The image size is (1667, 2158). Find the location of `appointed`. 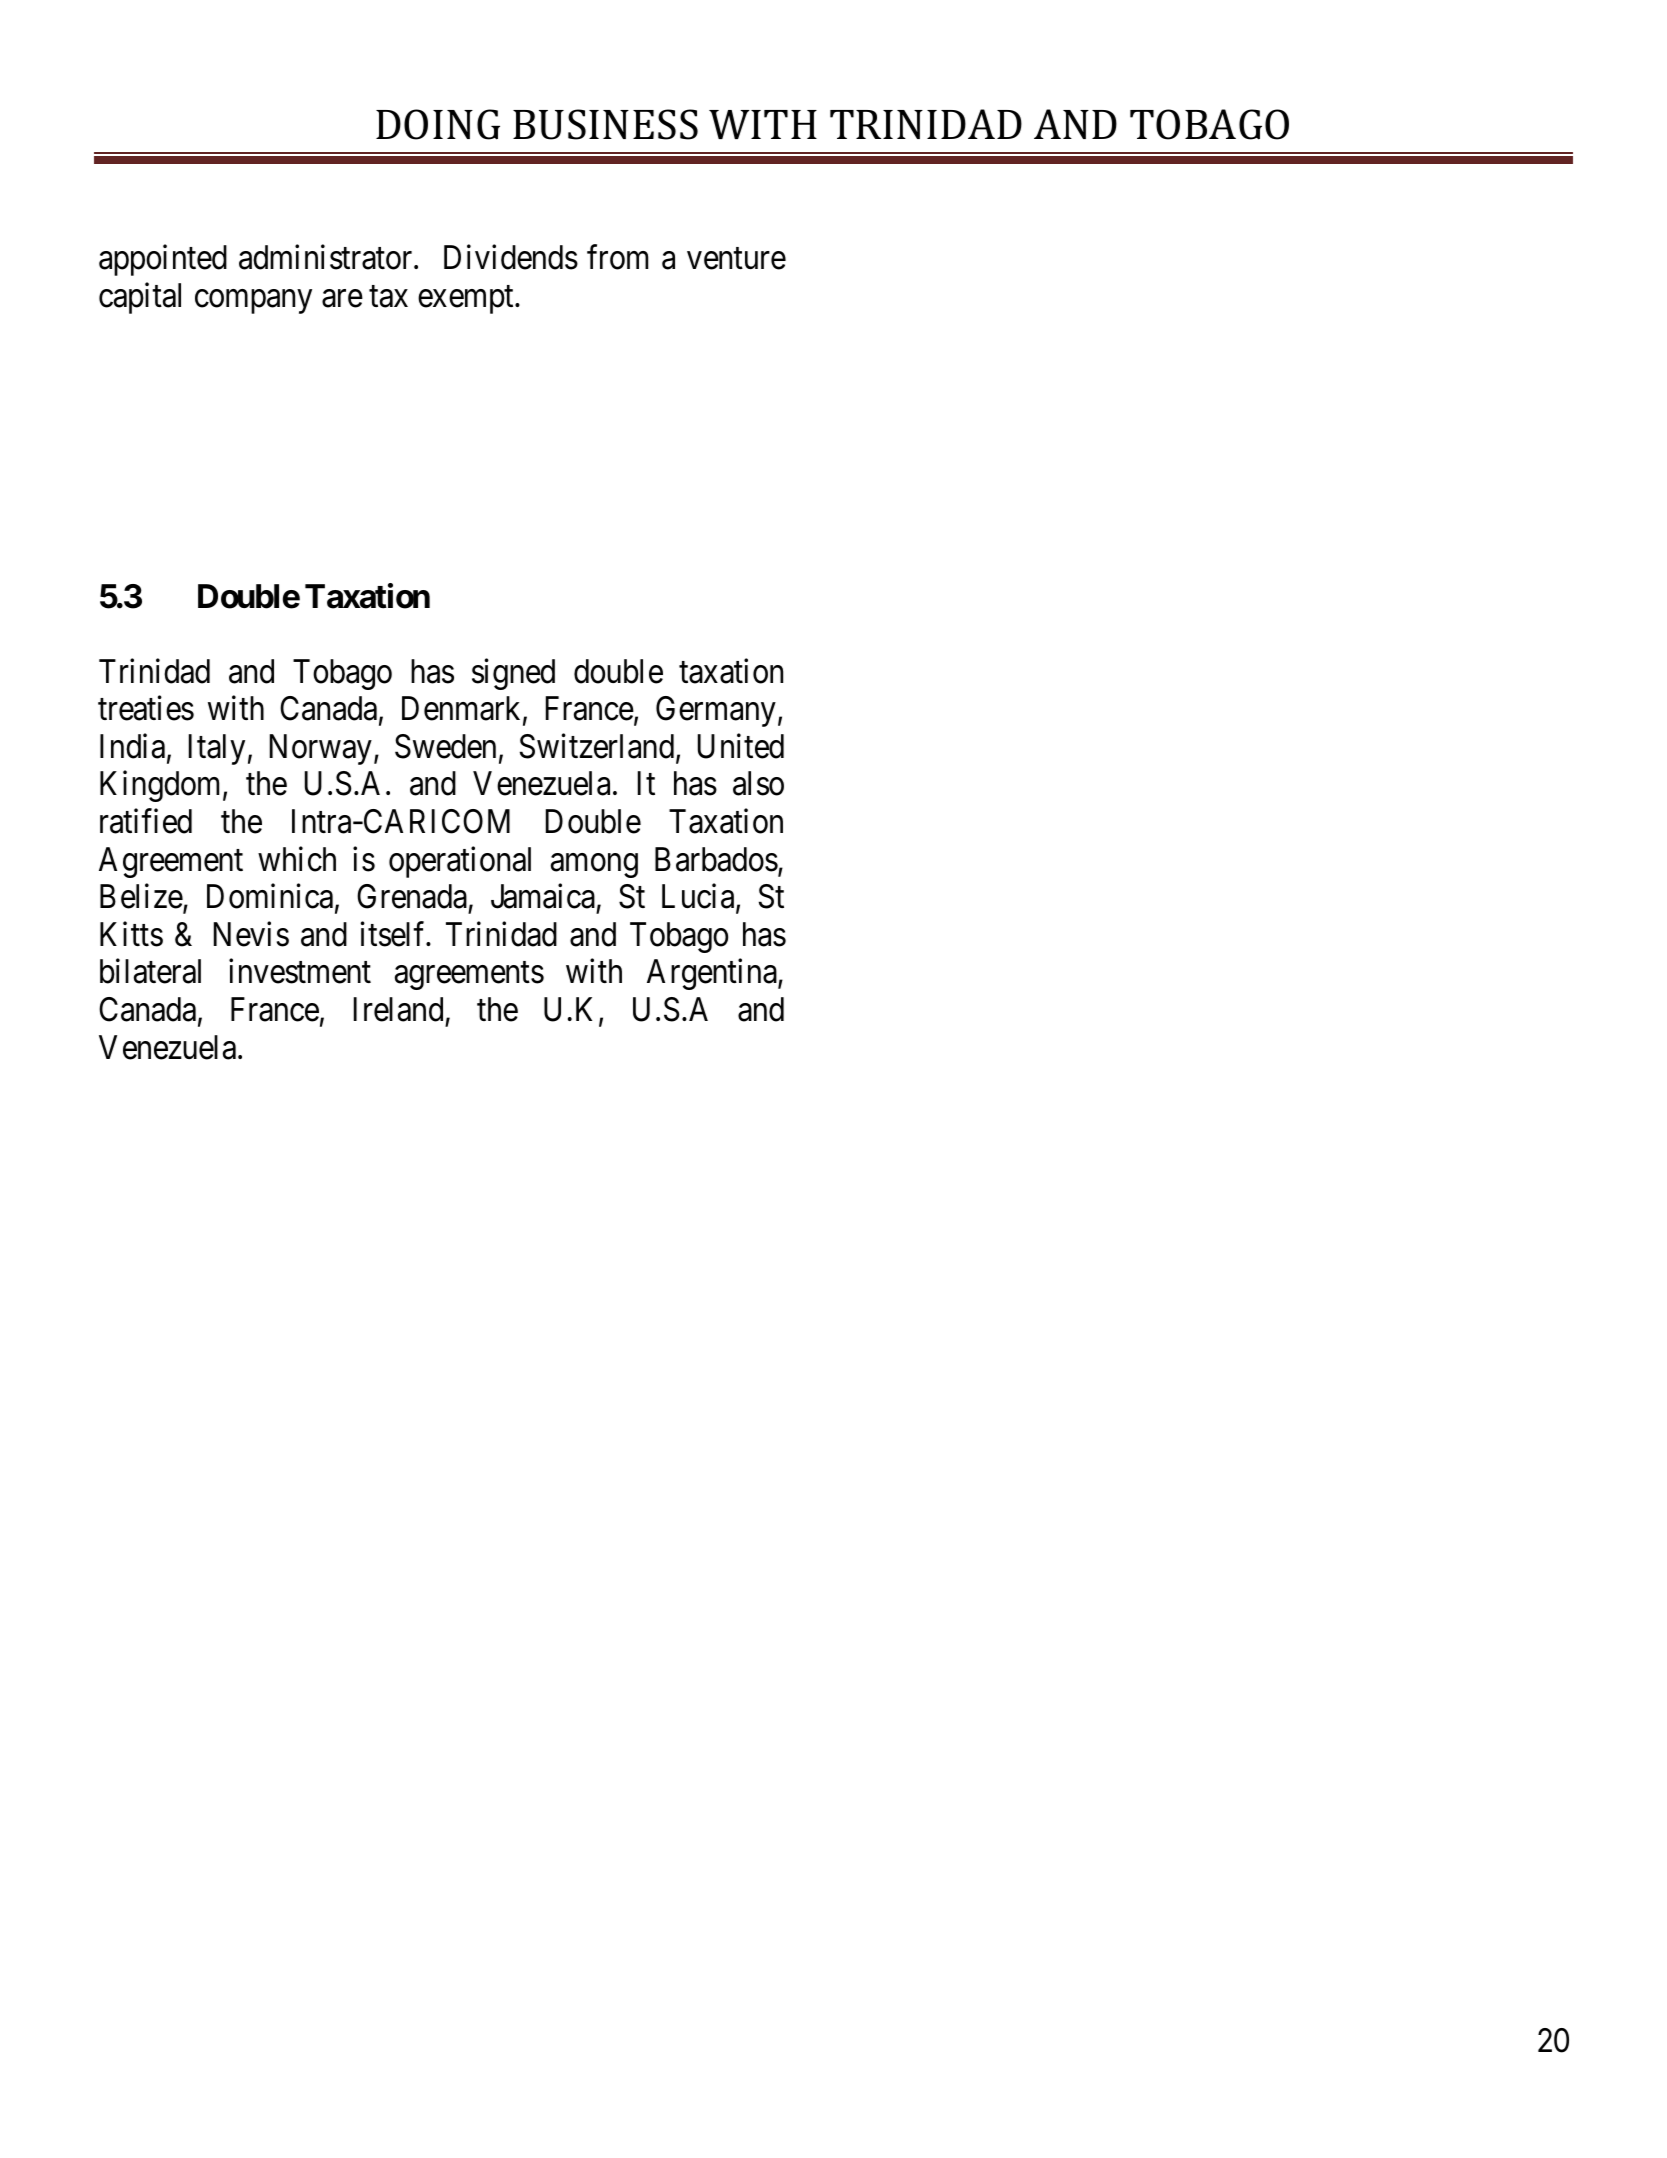

appointed is located at coordinates (163, 260).
